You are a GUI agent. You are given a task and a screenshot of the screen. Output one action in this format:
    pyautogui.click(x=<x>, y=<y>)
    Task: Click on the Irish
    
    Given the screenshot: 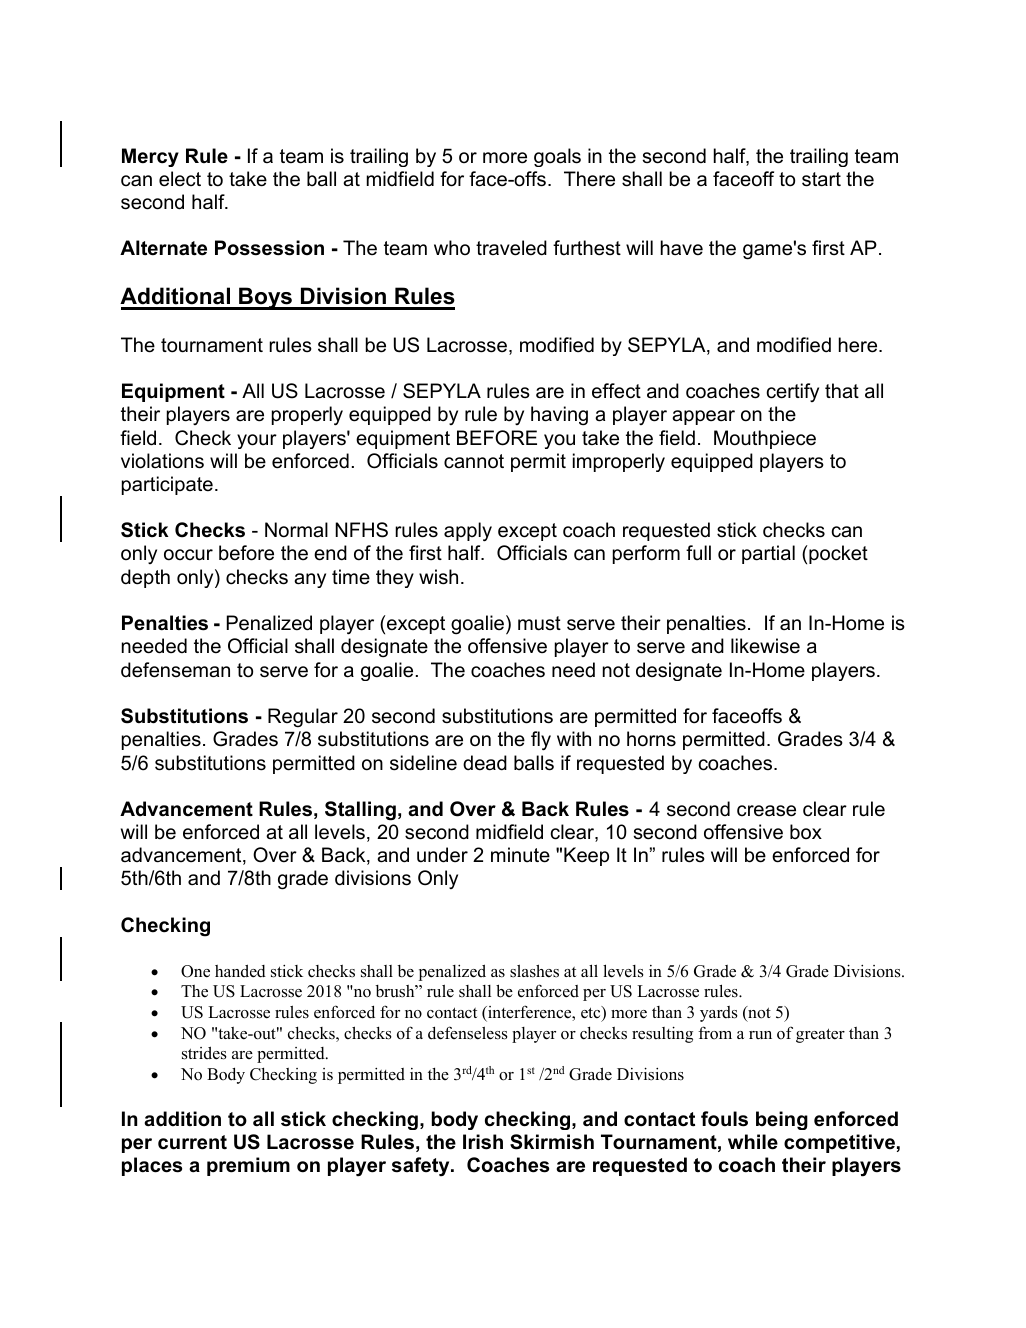 What is the action you would take?
    pyautogui.click(x=483, y=1142)
